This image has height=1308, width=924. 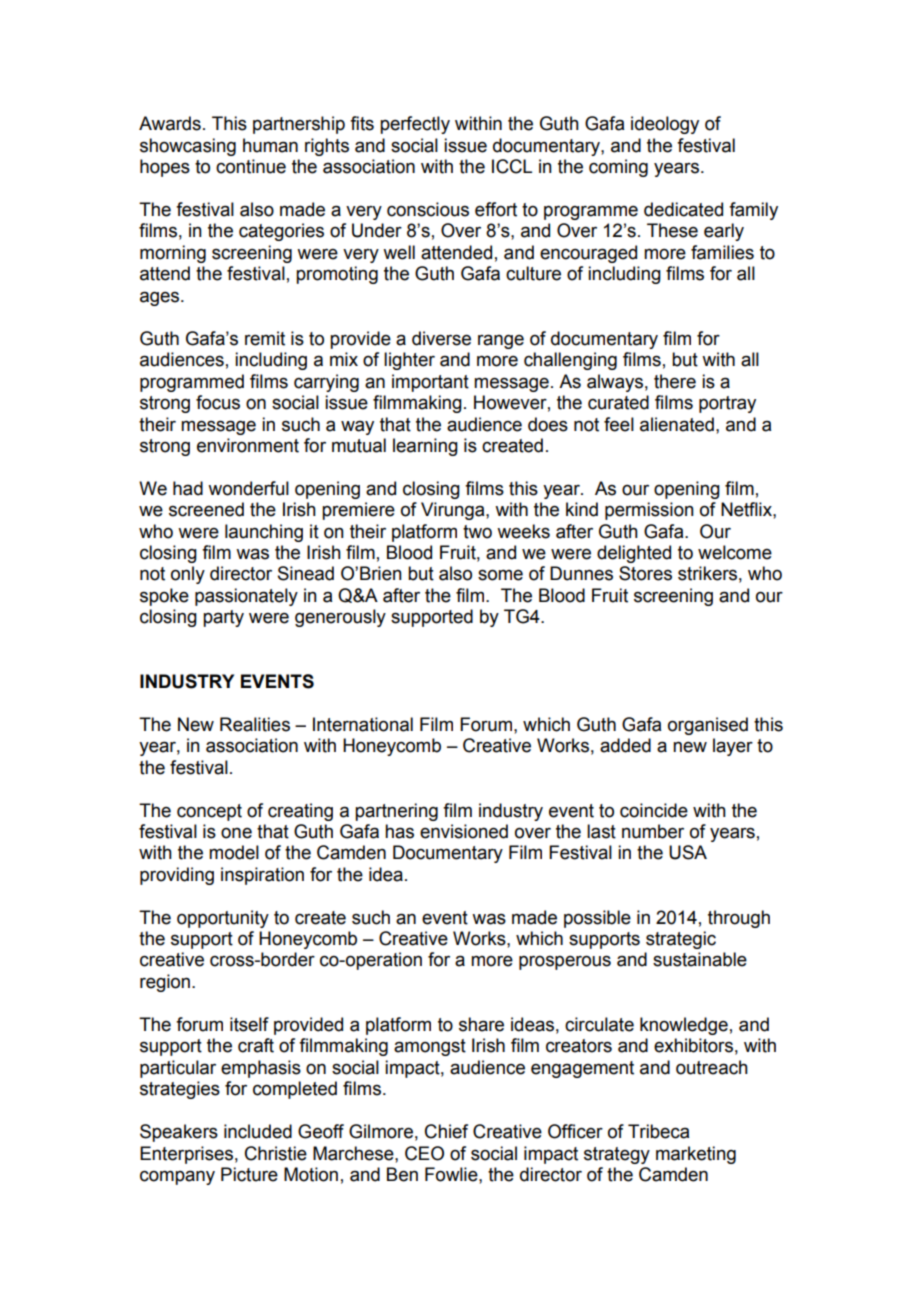 What do you see at coordinates (218, 402) in the image?
I see `focus` at bounding box center [218, 402].
